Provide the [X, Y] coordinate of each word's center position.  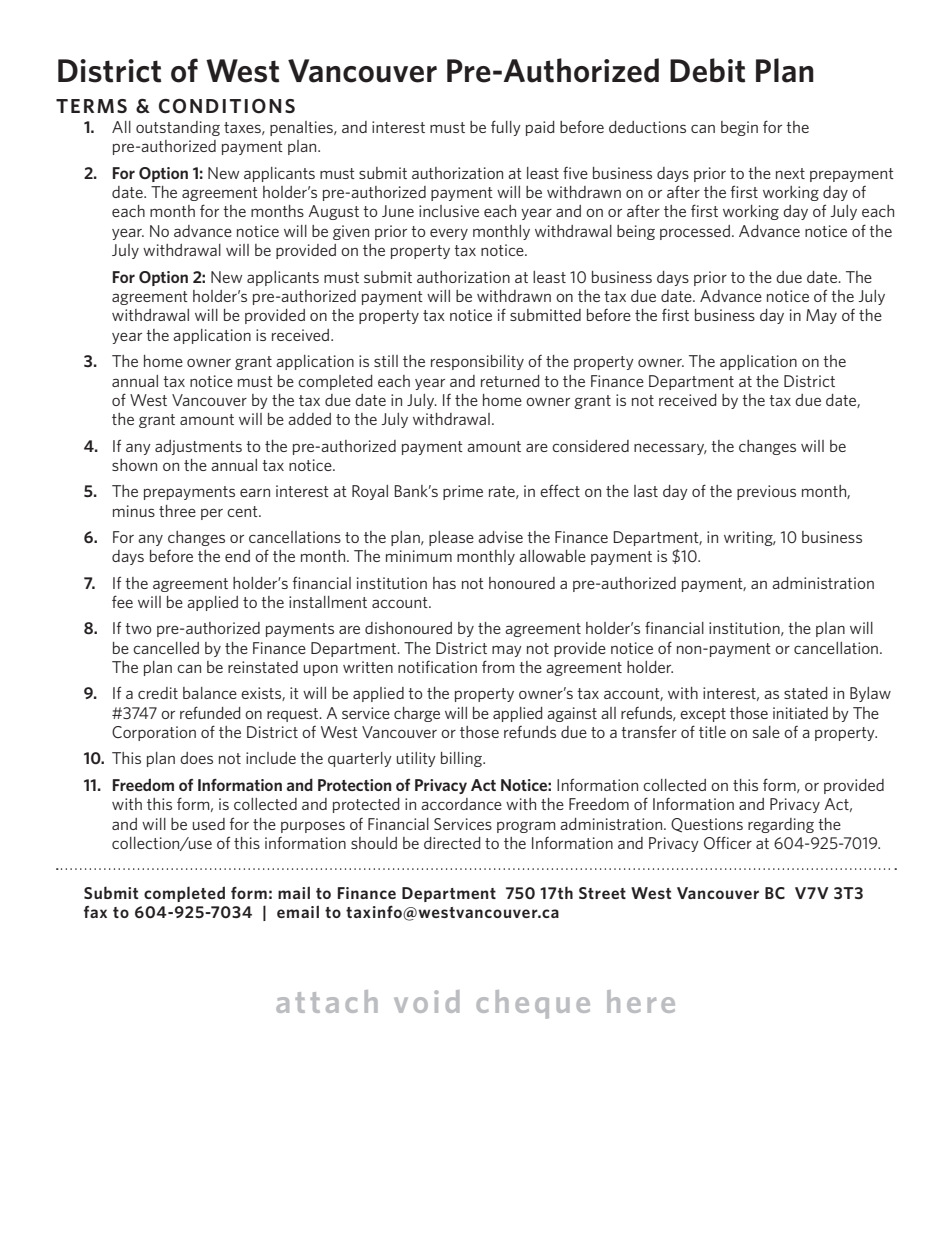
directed [452, 843]
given [351, 232]
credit [158, 693]
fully [506, 128]
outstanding [178, 128]
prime [463, 492]
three [177, 511]
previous [766, 492]
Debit [707, 70]
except [703, 715]
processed [695, 232]
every [449, 234]
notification [437, 667]
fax [95, 912]
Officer [728, 842]
